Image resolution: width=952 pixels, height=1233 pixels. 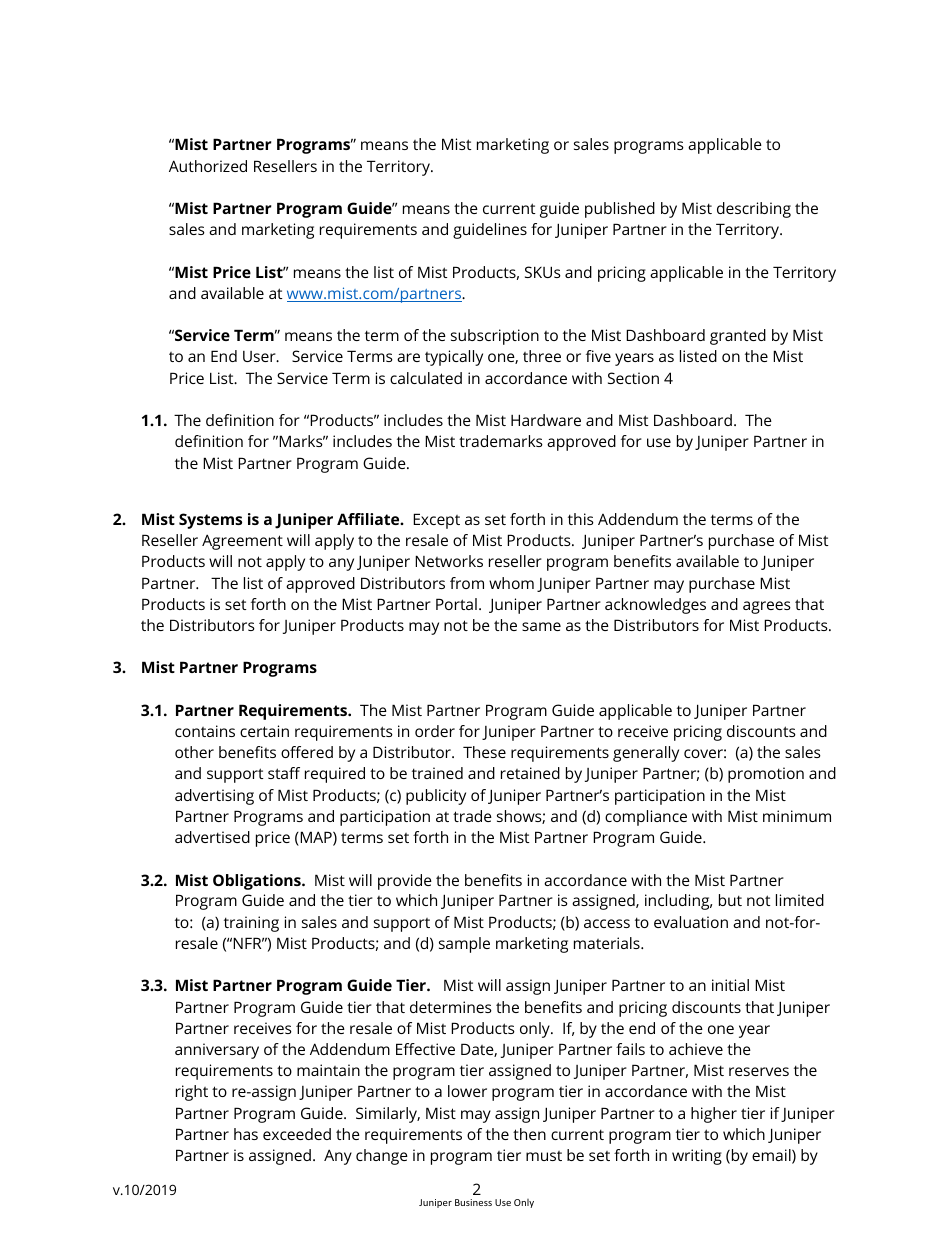 What do you see at coordinates (436, 521) in the page?
I see `Except` at bounding box center [436, 521].
